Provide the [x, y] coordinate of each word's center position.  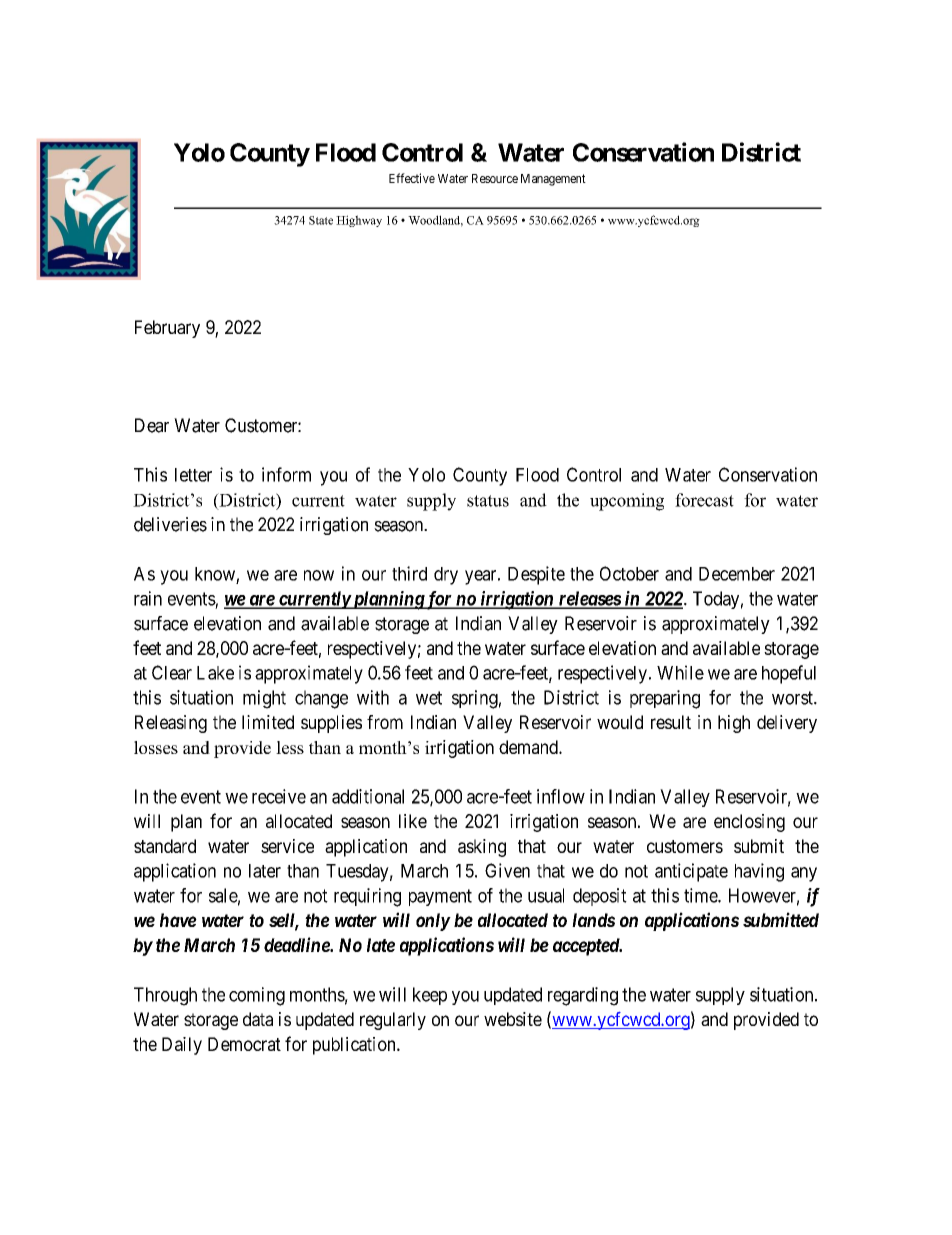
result [671, 722]
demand [529, 747]
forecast [704, 500]
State [321, 220]
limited [268, 722]
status [488, 501]
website [513, 1019]
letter [193, 475]
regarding [583, 996]
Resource [495, 178]
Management [553, 180]
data [258, 1019]
